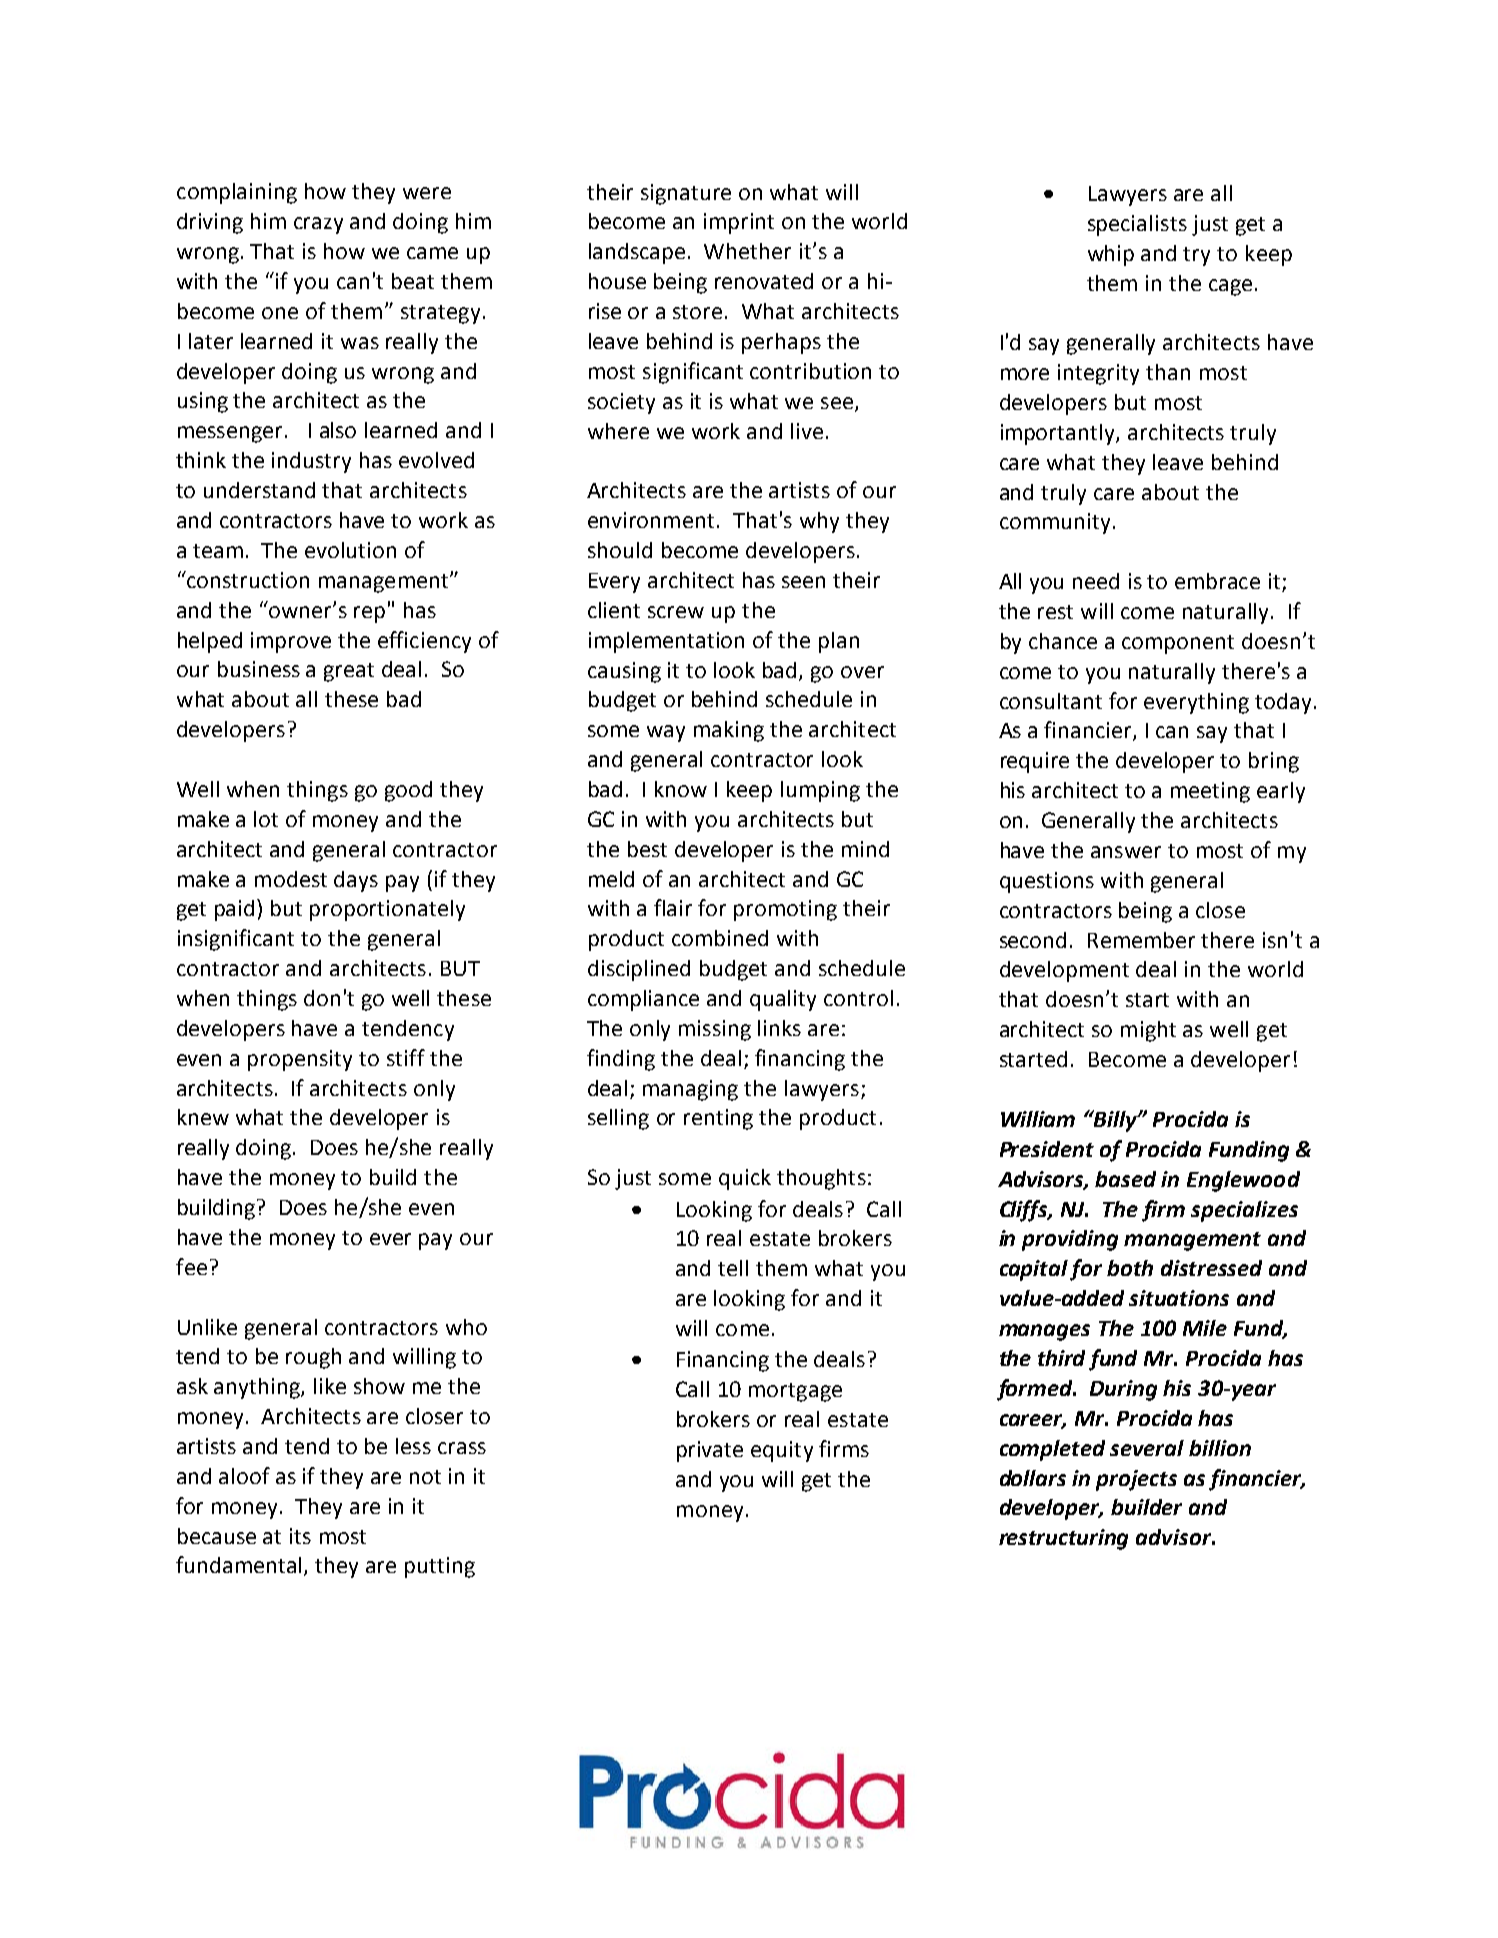  What do you see at coordinates (1126, 852) in the document?
I see `answer` at bounding box center [1126, 852].
